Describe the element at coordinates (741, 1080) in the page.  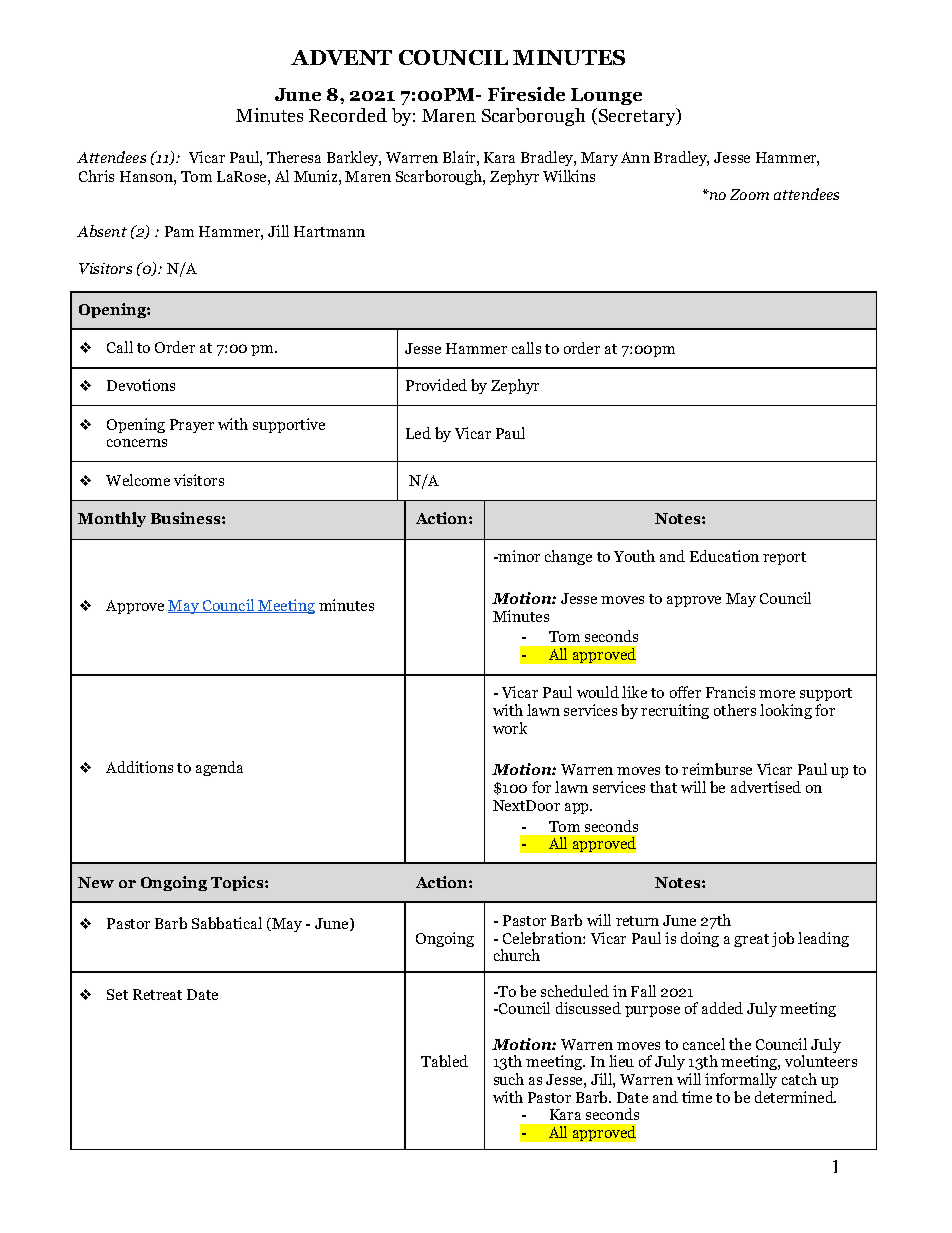
I see `informally` at that location.
